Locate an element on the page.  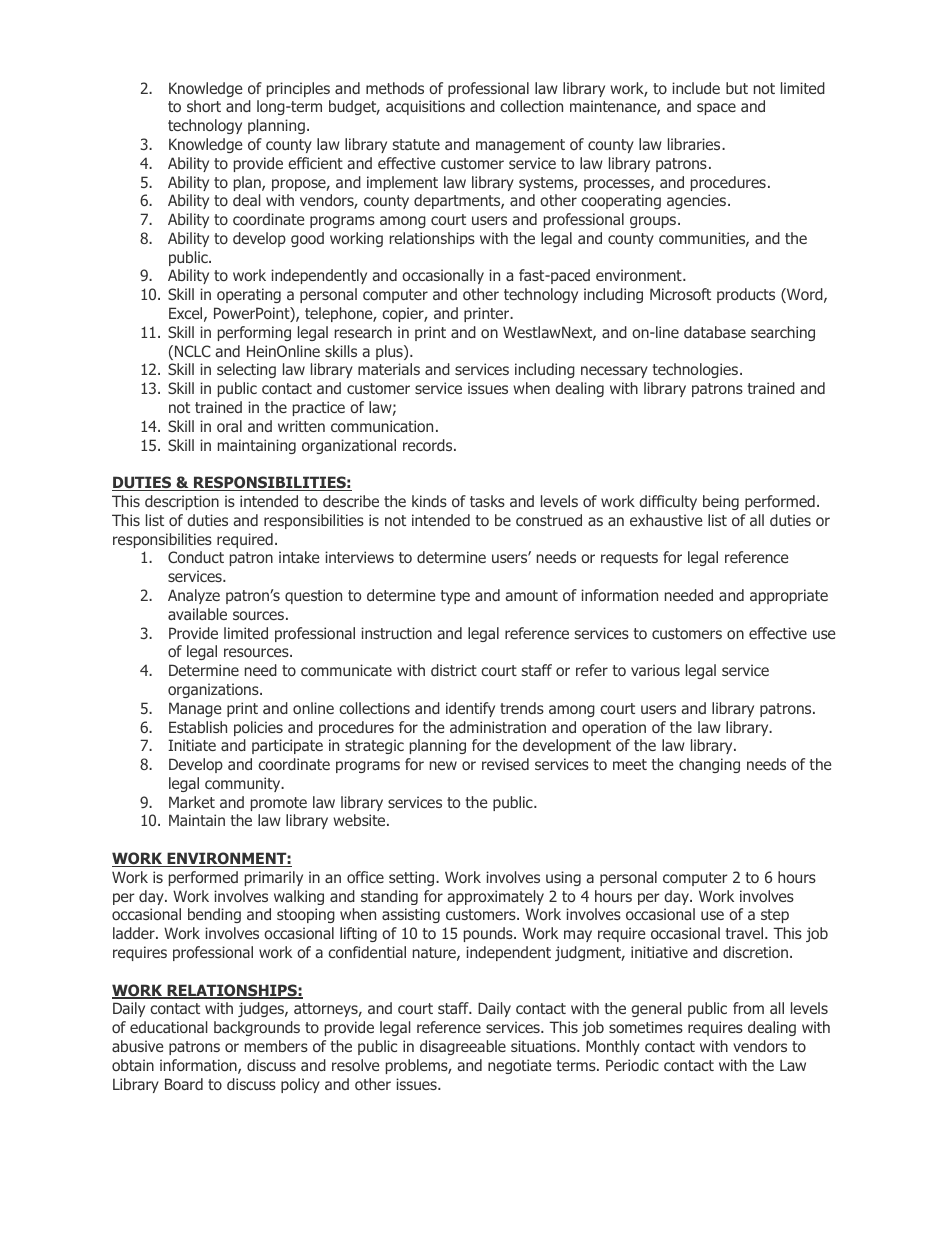
space is located at coordinates (716, 109).
